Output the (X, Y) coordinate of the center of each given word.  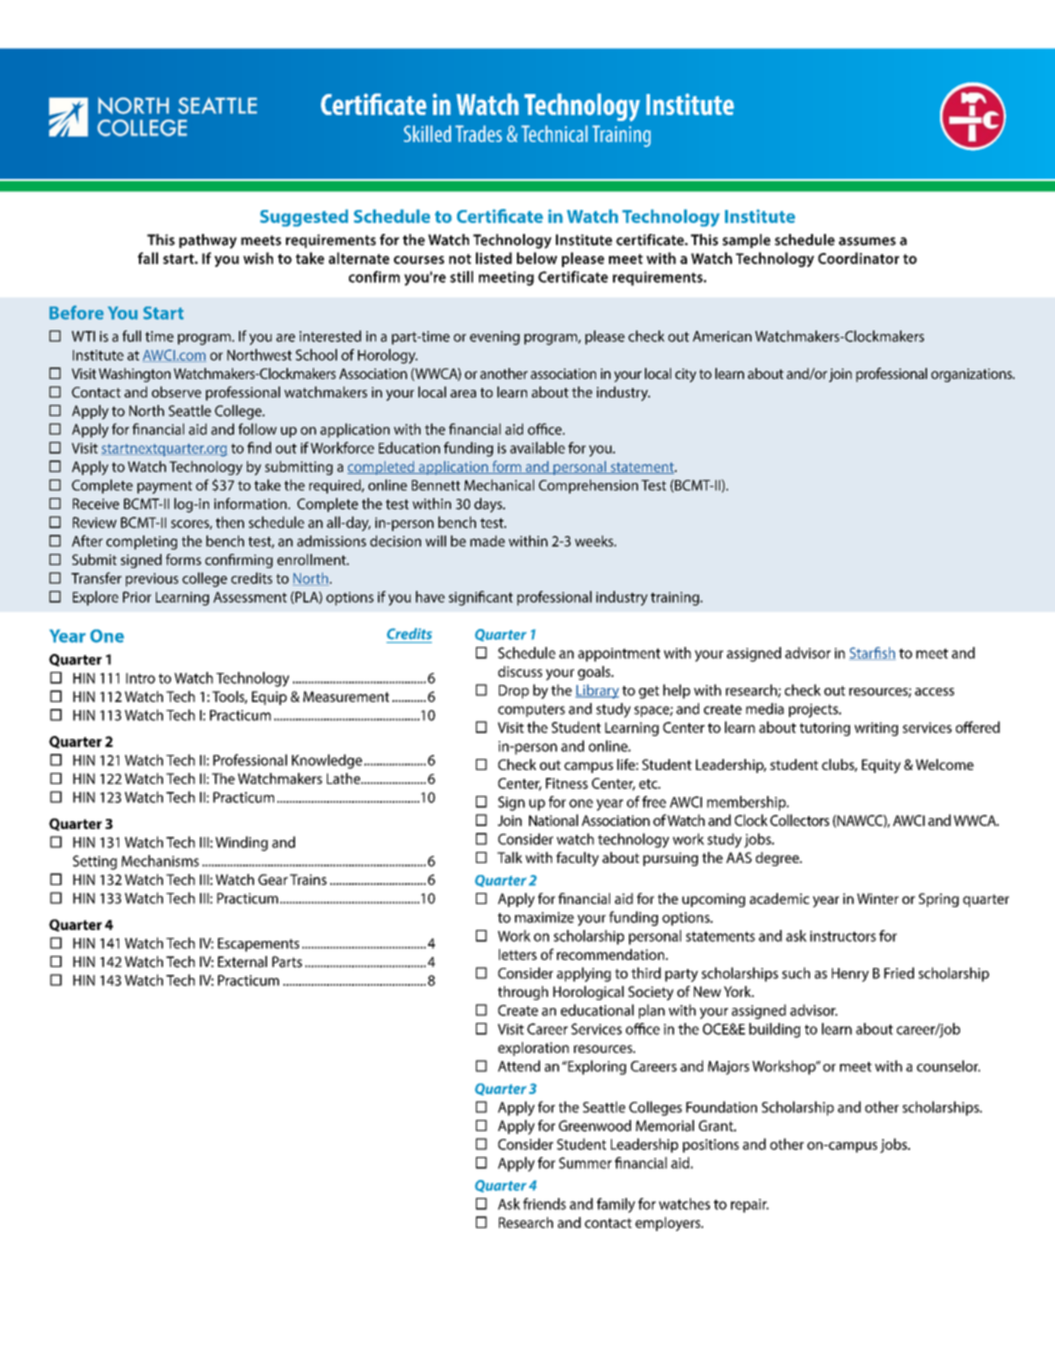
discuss (520, 671)
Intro (140, 678)
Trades (478, 133)
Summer (585, 1163)
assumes (867, 241)
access (934, 692)
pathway (208, 241)
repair (750, 1206)
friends (544, 1204)
